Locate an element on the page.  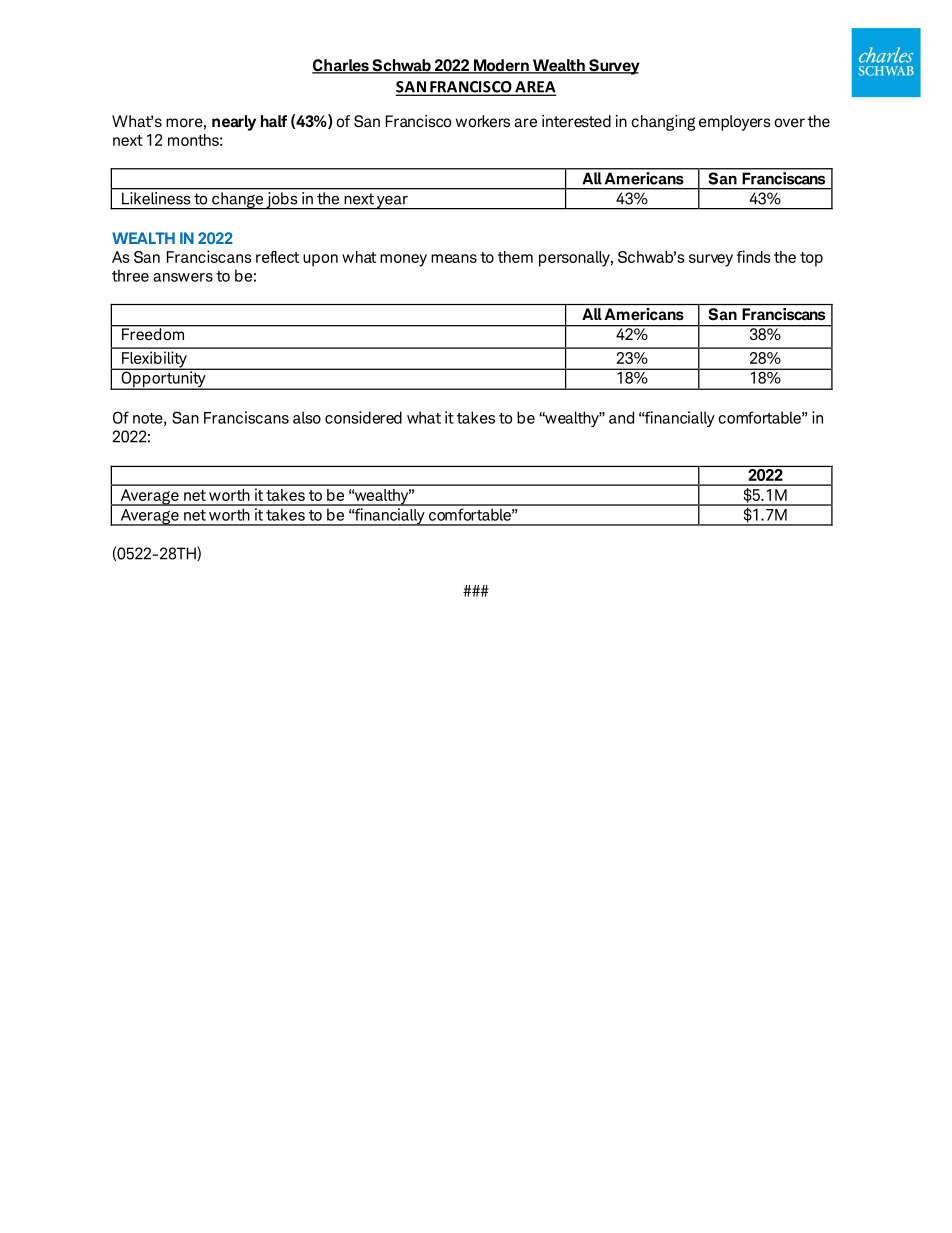
finds is located at coordinates (754, 256).
